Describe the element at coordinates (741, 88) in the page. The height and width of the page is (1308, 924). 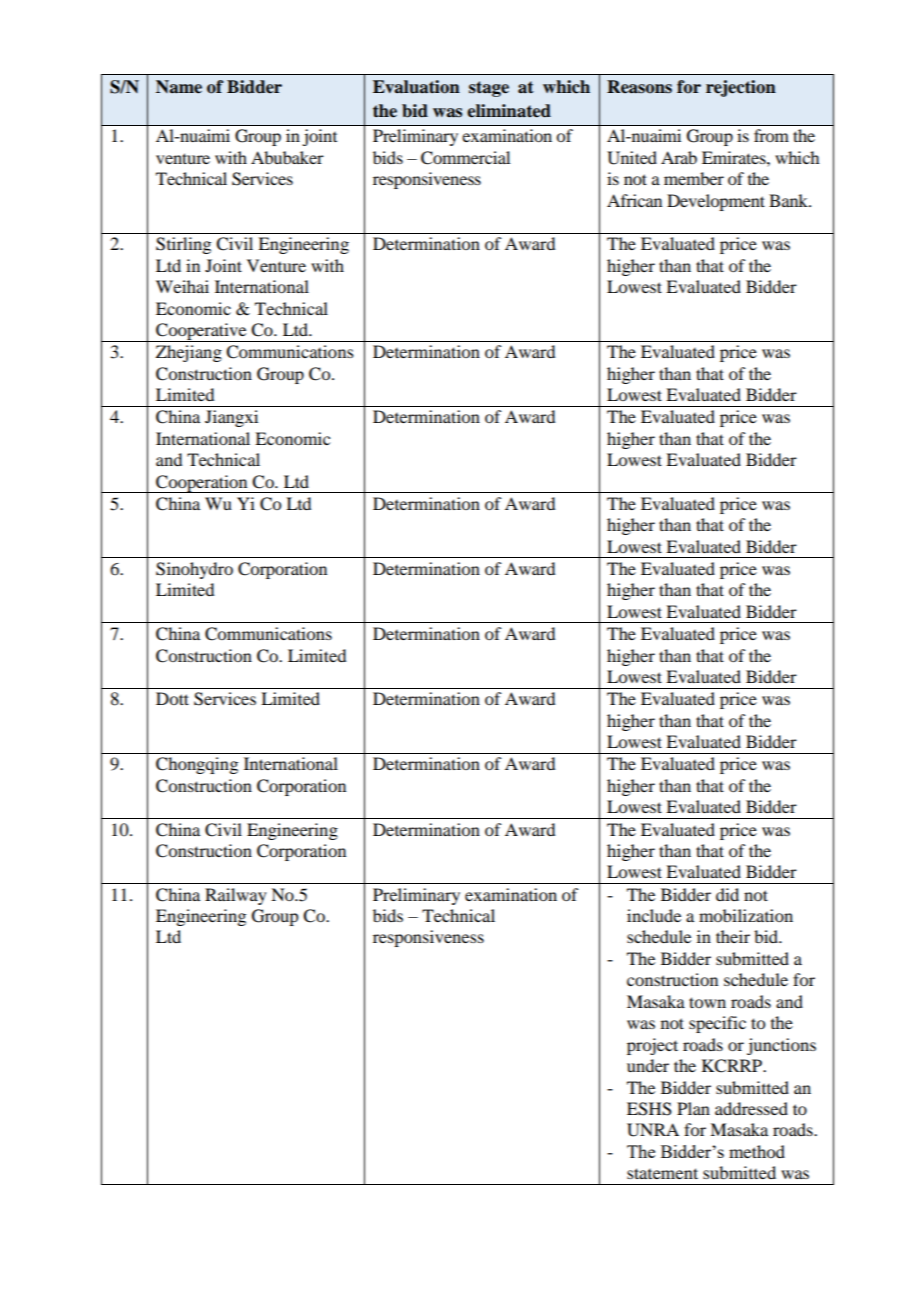
I see `rejection` at that location.
